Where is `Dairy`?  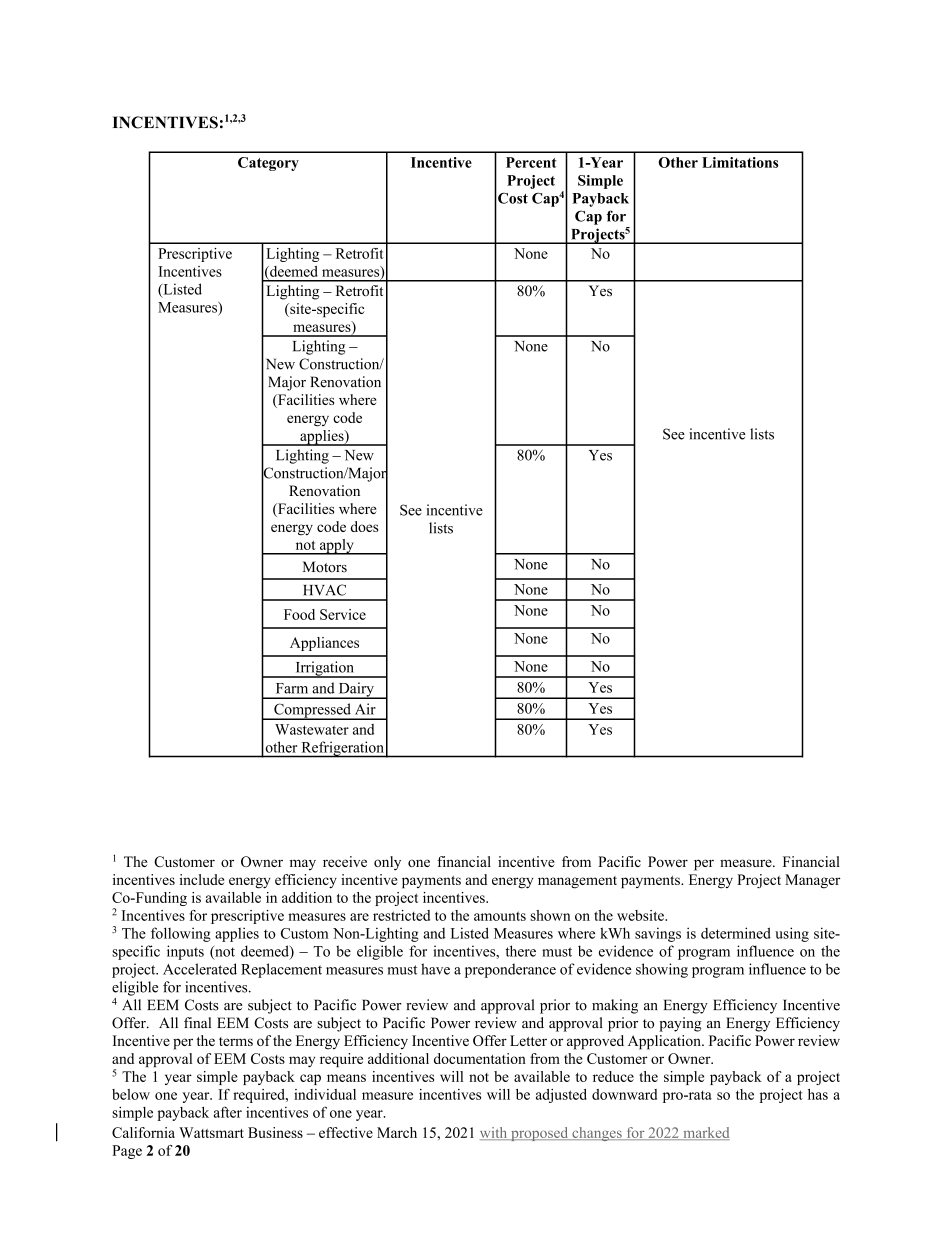
Dairy is located at coordinates (356, 690).
